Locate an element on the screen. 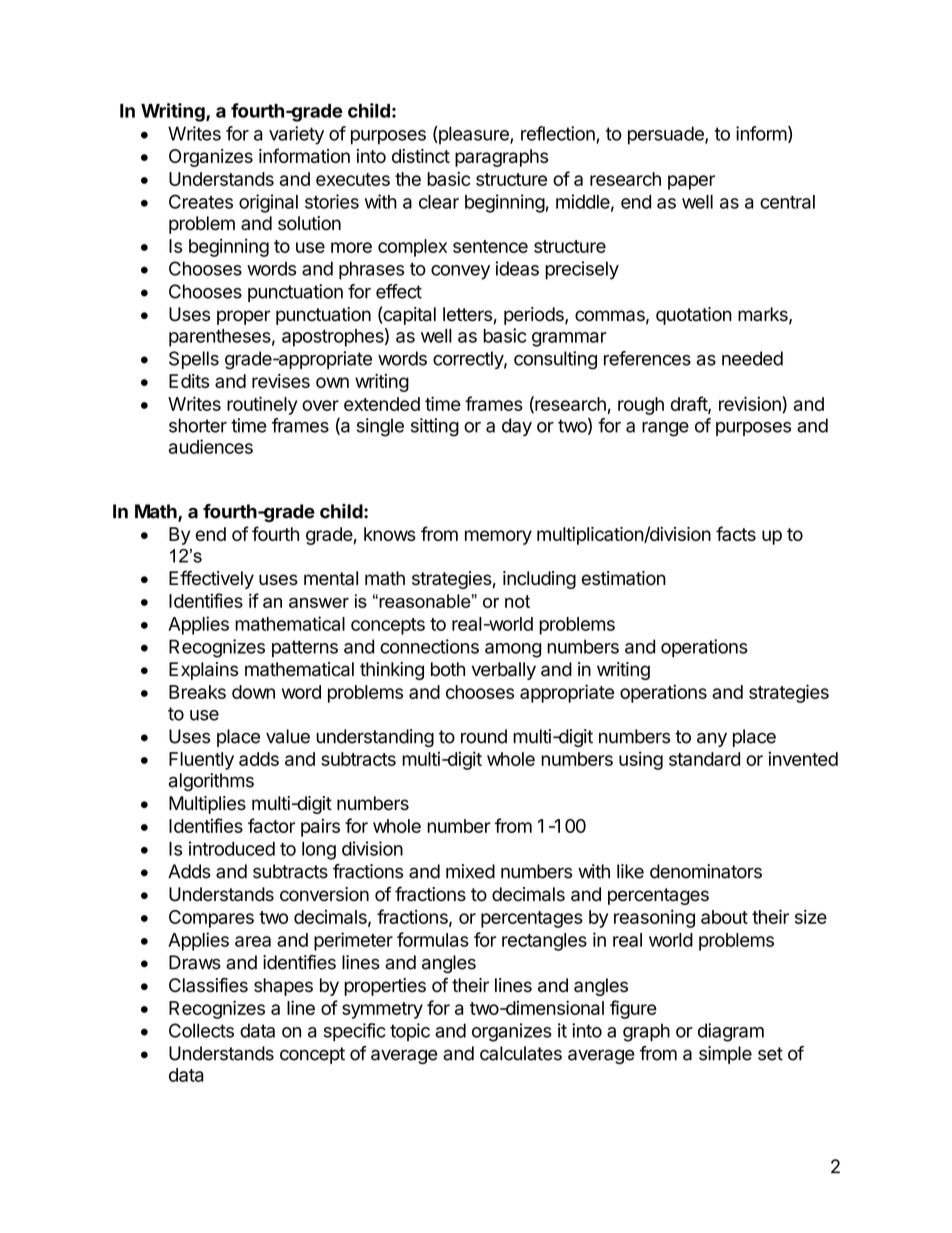  revision is located at coordinates (751, 404).
